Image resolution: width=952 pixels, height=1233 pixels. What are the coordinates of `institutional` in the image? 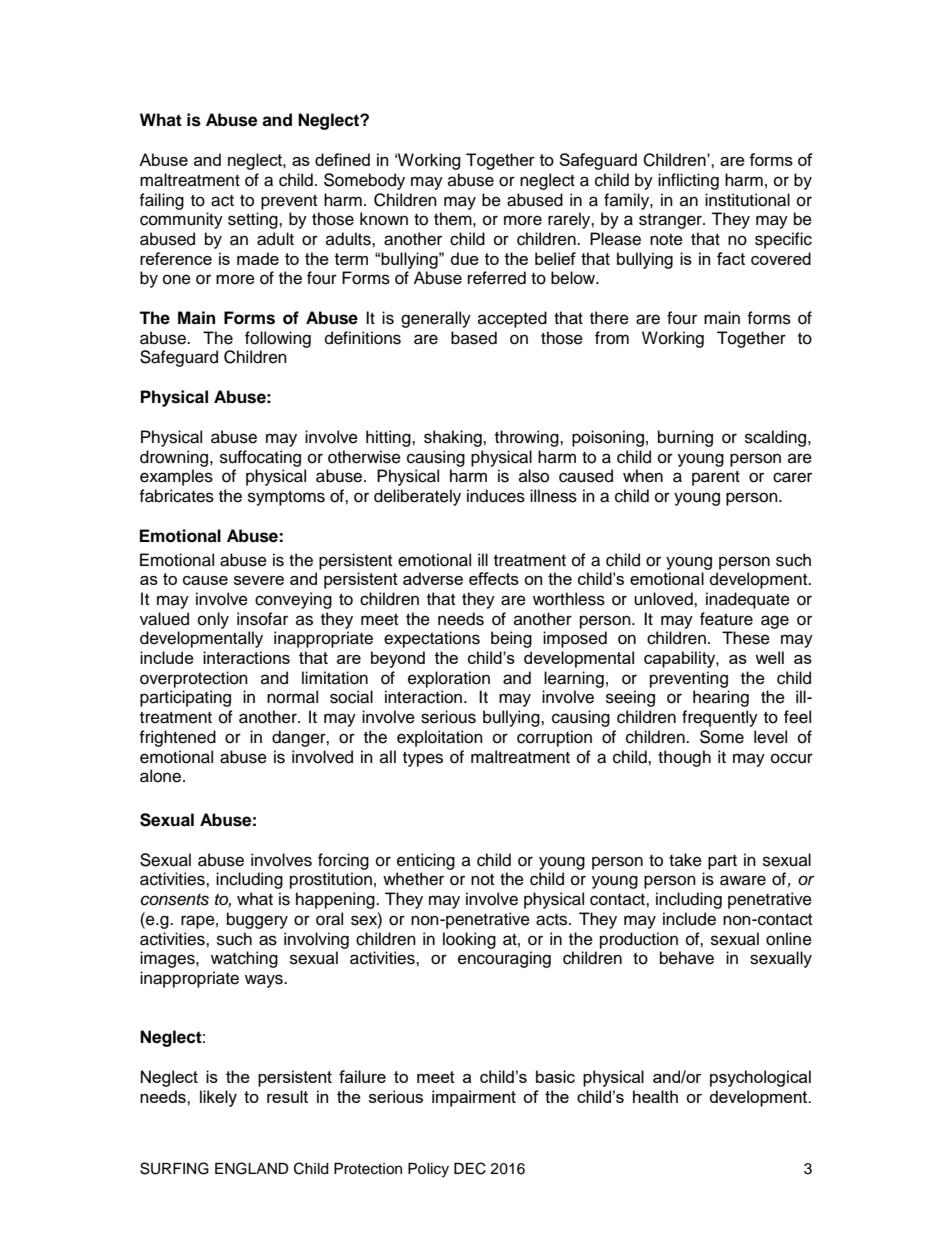 It's located at (747, 200).
